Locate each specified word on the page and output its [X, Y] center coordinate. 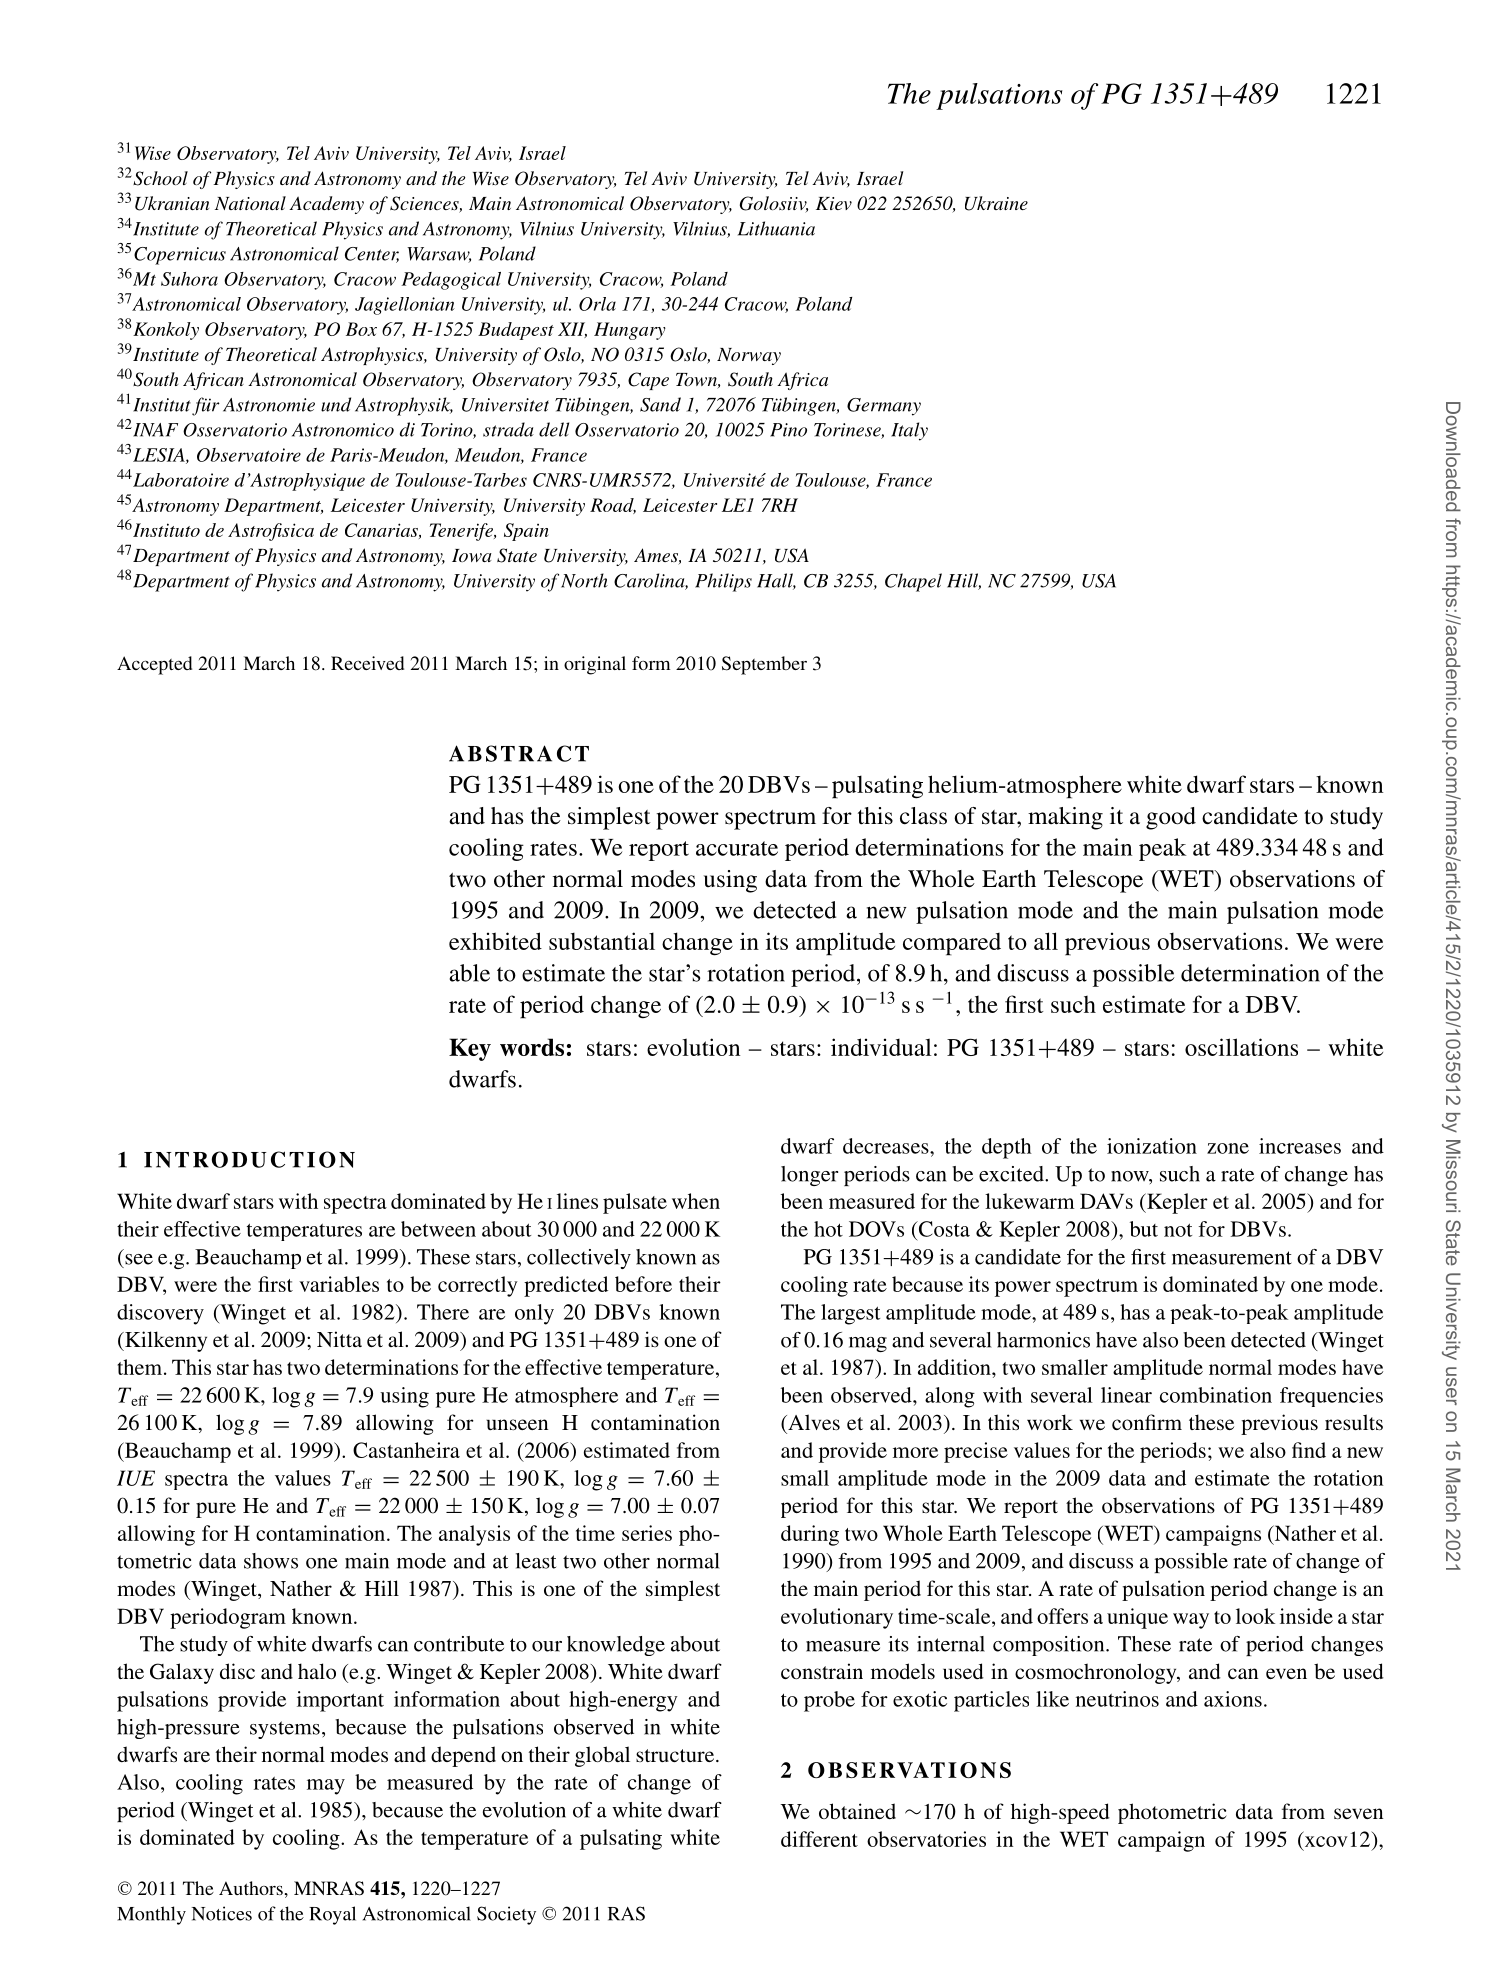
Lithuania [776, 228]
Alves [813, 1422]
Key [470, 1049]
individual [881, 1047]
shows [271, 1561]
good [1171, 818]
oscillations [1241, 1047]
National [250, 203]
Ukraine [996, 203]
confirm [1147, 1422]
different [819, 1839]
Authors [251, 1888]
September [764, 665]
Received [367, 663]
